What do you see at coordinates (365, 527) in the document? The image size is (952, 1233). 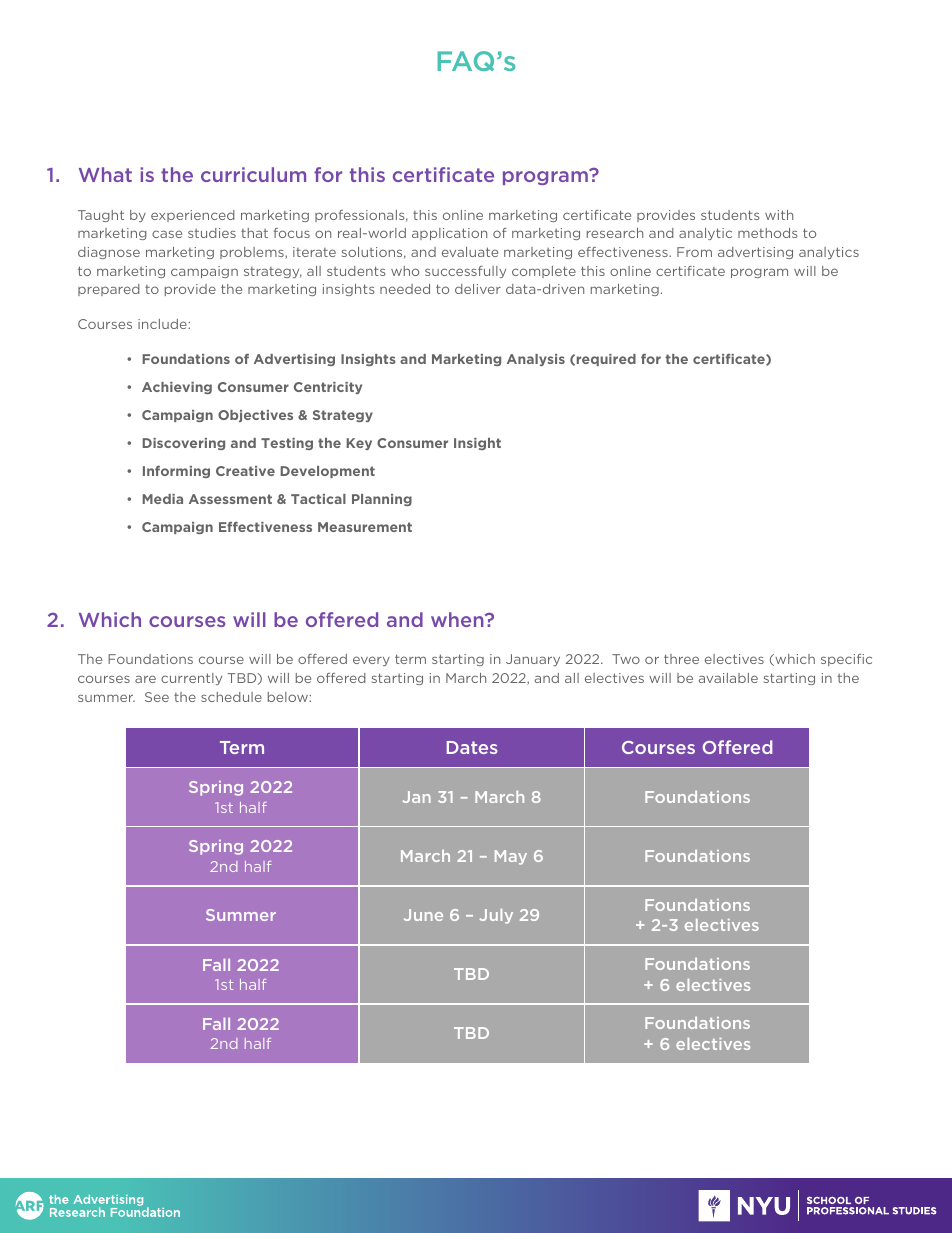 I see `Measurement` at bounding box center [365, 527].
